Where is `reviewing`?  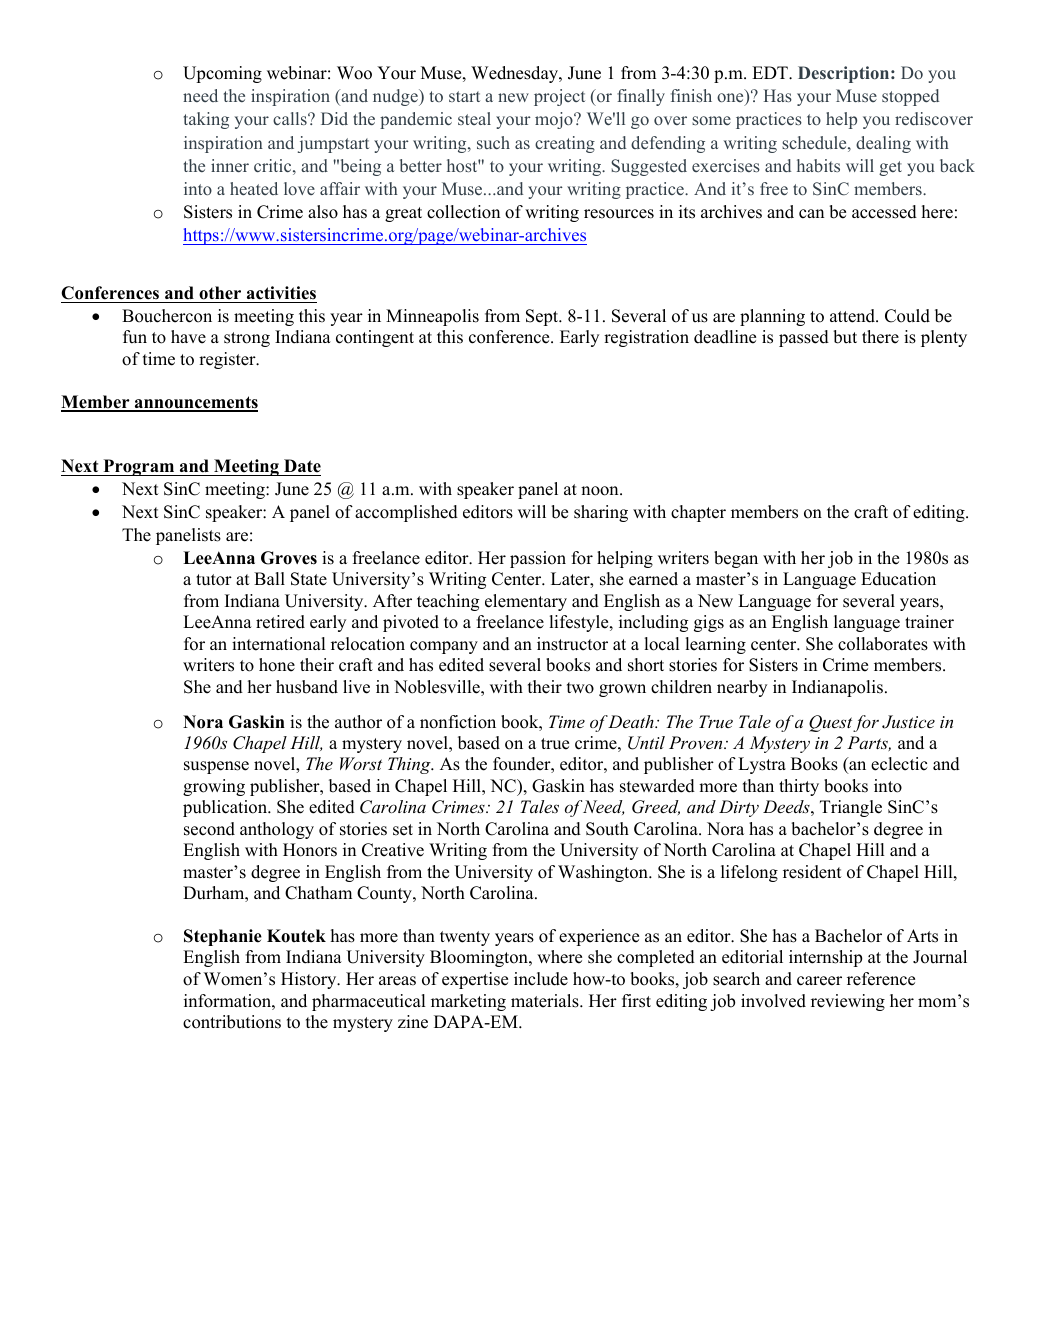
reviewing is located at coordinates (848, 1002).
